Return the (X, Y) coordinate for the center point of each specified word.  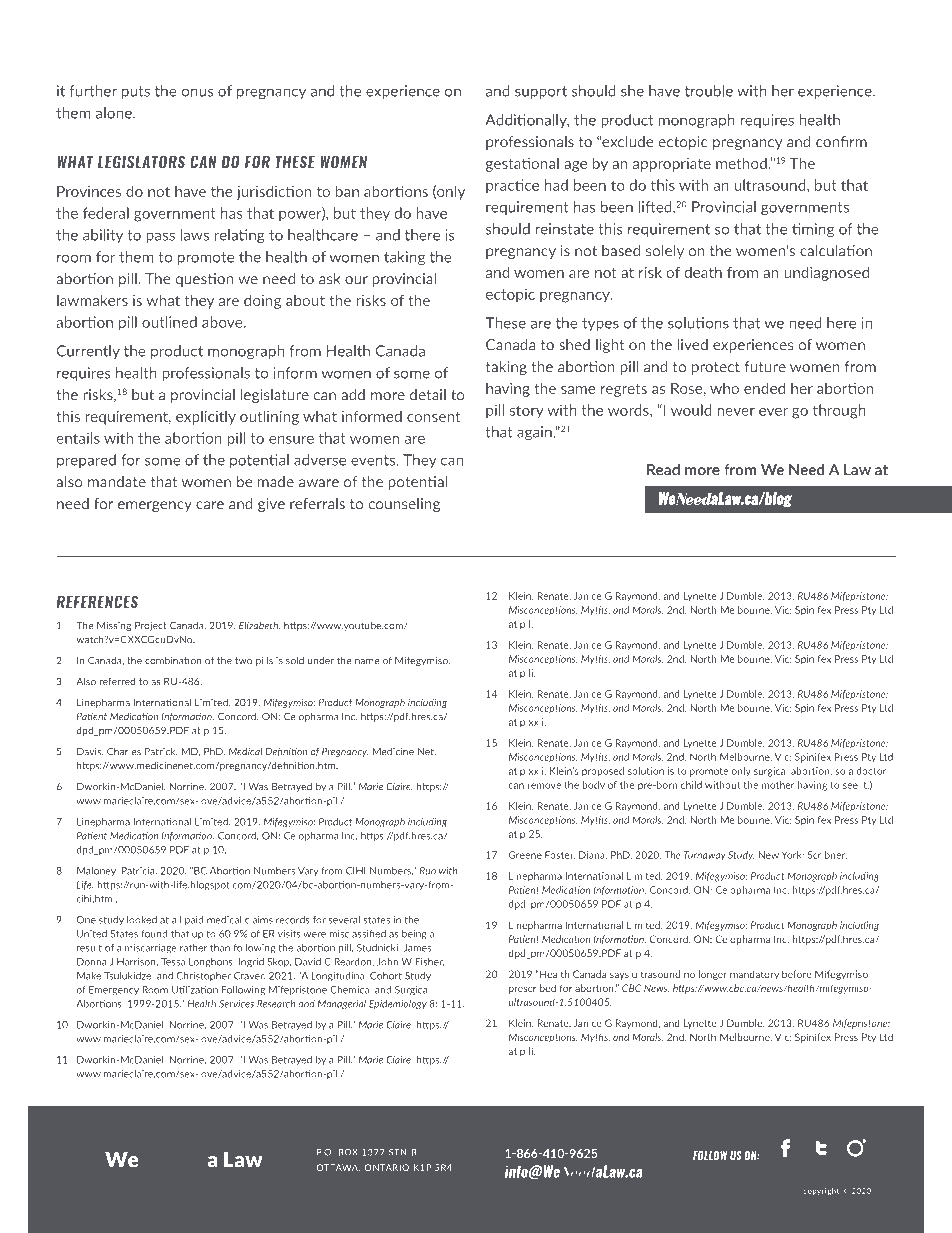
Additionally (527, 121)
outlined (169, 322)
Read (663, 469)
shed (574, 345)
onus (197, 92)
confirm (841, 142)
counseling (404, 505)
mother (778, 785)
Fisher (429, 962)
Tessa (173, 962)
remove (544, 786)
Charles (124, 751)
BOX (348, 1152)
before (797, 974)
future (765, 367)
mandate (117, 482)
